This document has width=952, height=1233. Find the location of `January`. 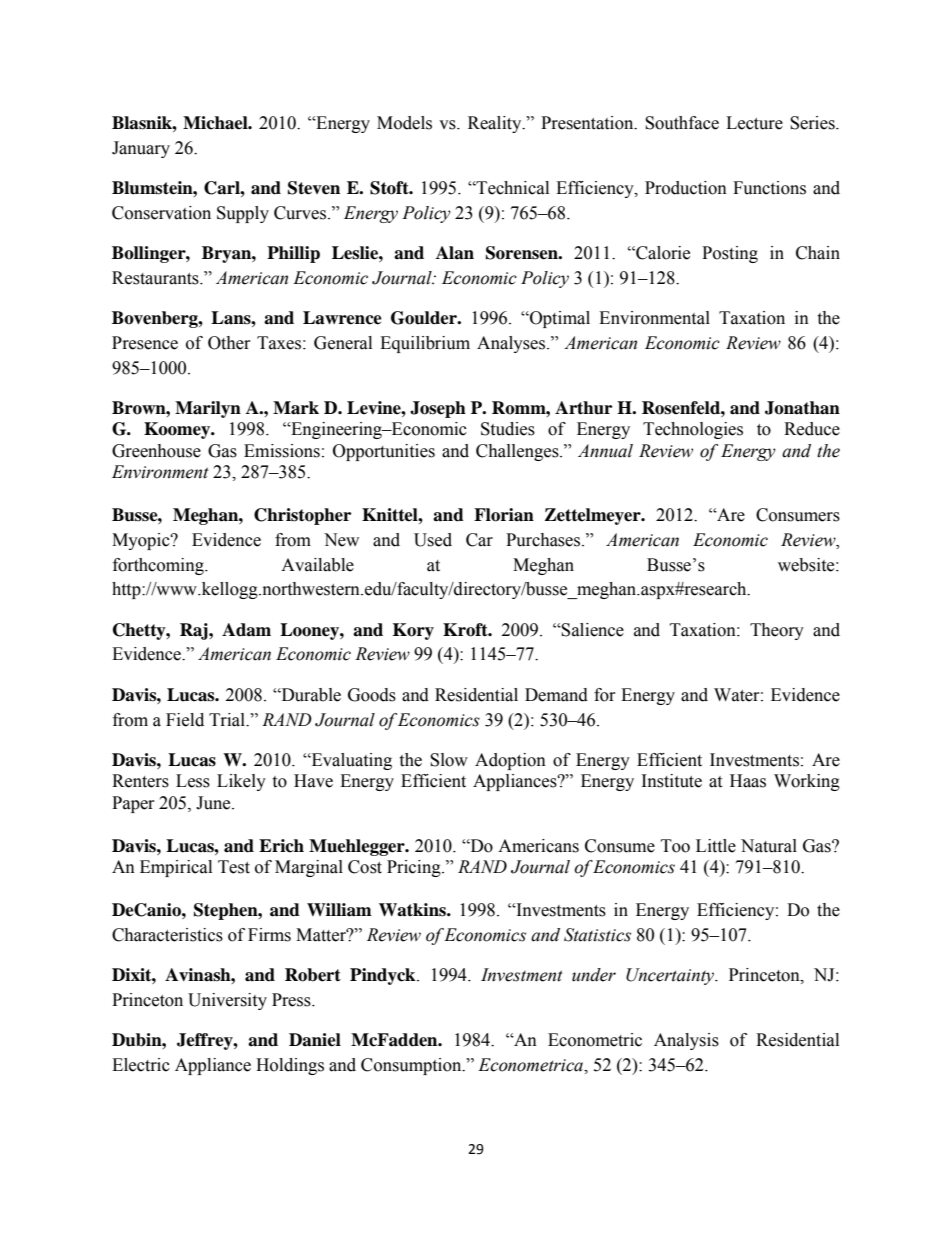

January is located at coordinates (141, 149).
